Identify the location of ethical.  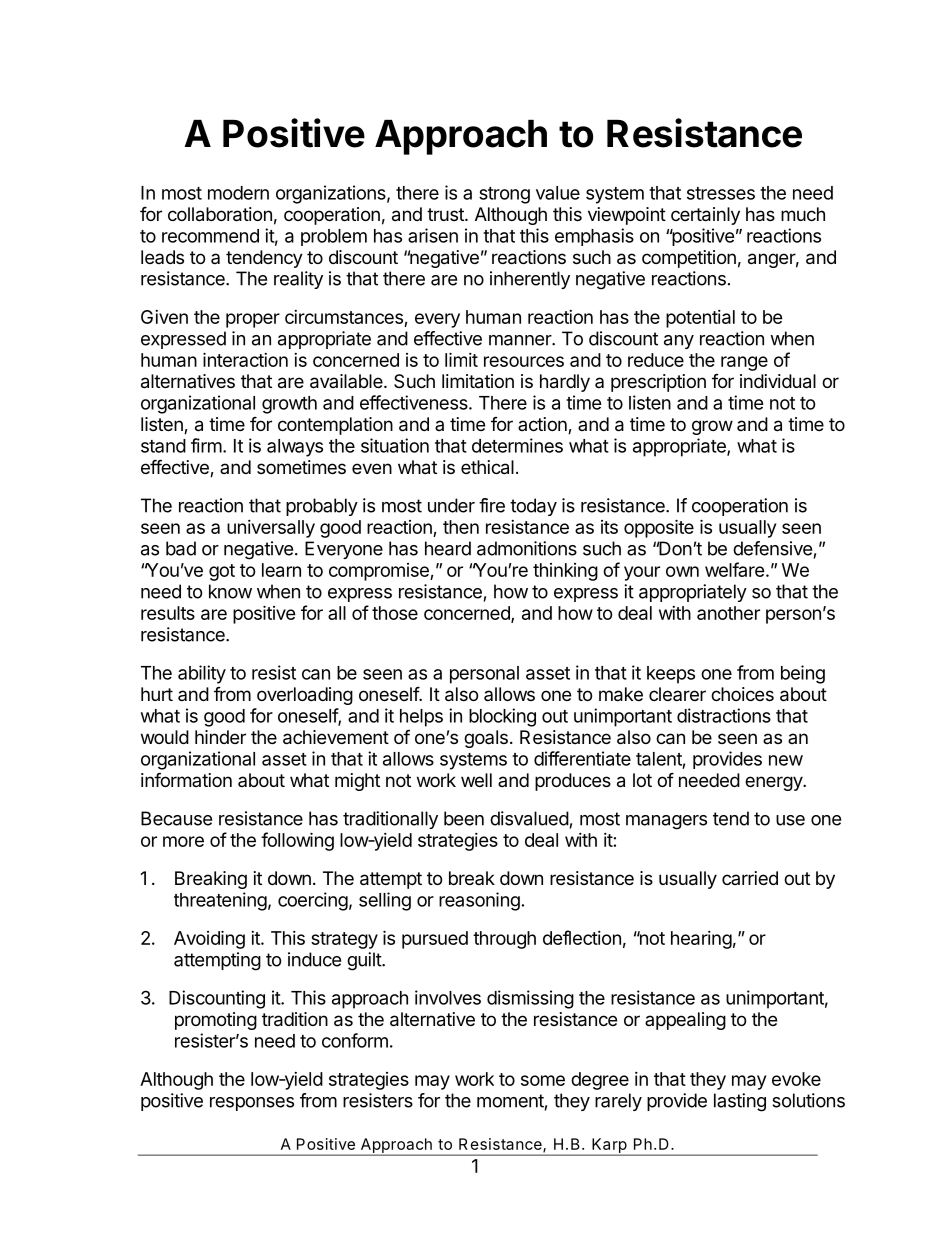
(487, 467).
